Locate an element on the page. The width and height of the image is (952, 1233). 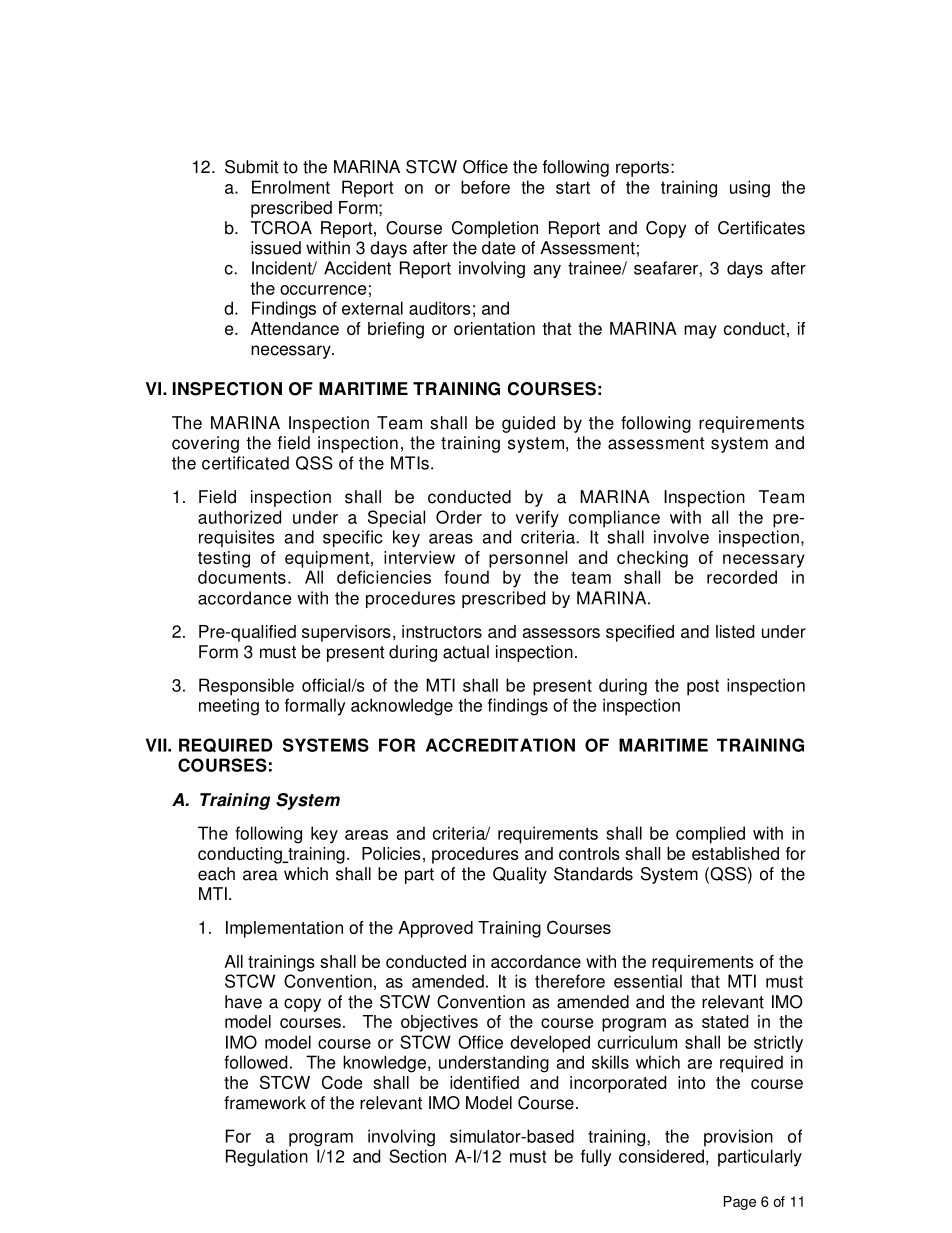
Enrolment is located at coordinates (291, 187).
